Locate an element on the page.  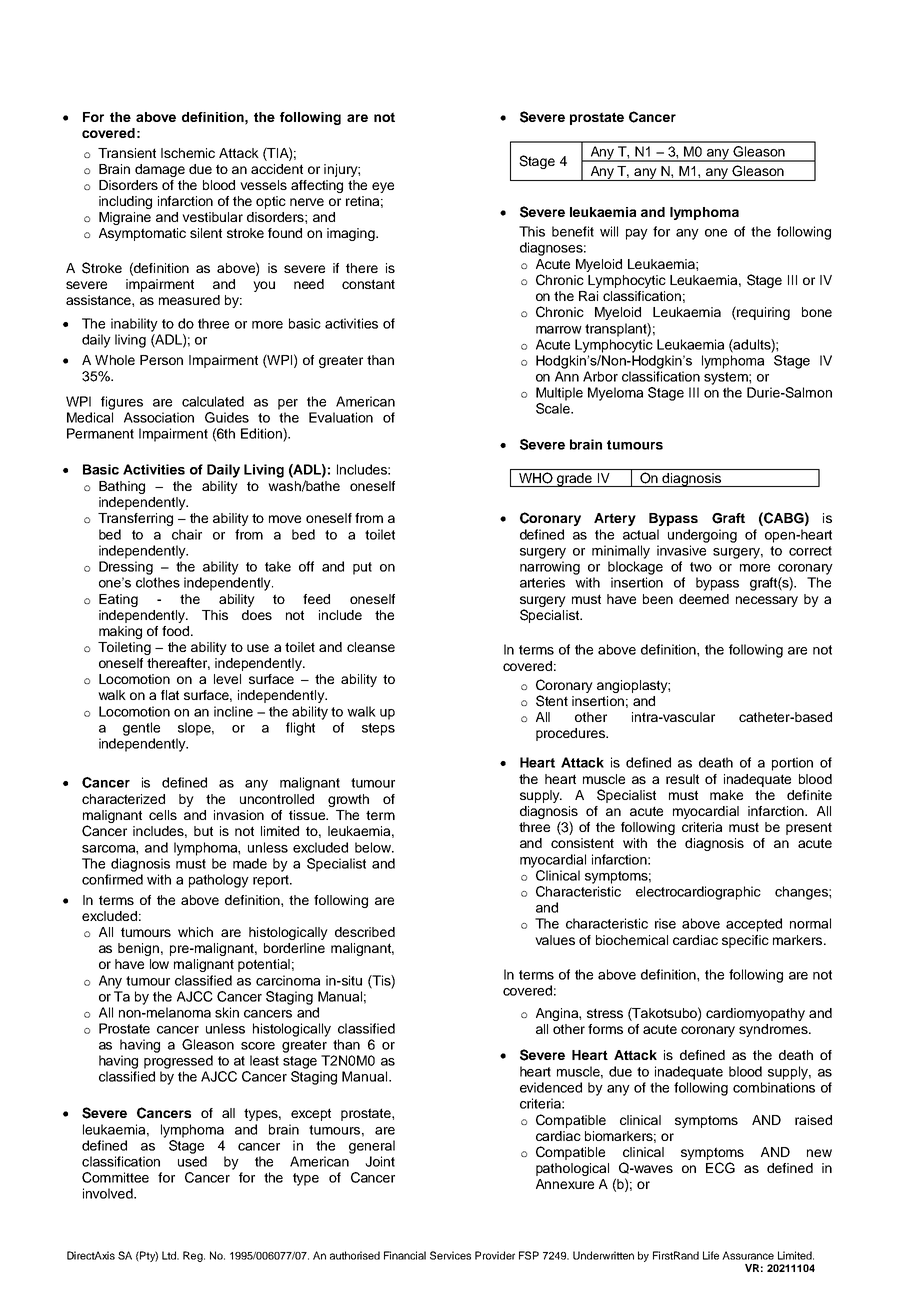
damage is located at coordinates (160, 170).
